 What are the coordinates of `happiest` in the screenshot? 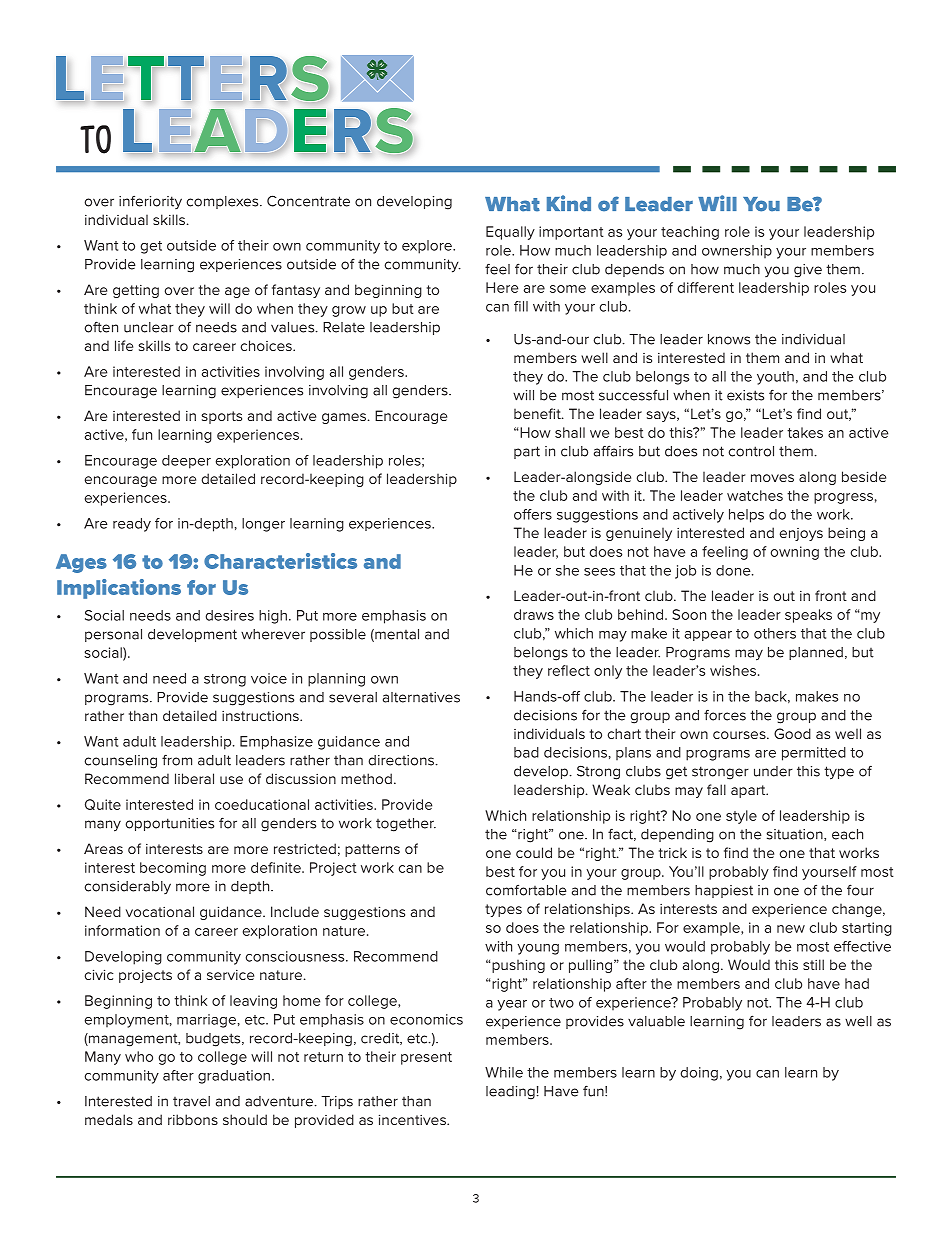 It's located at (724, 891).
